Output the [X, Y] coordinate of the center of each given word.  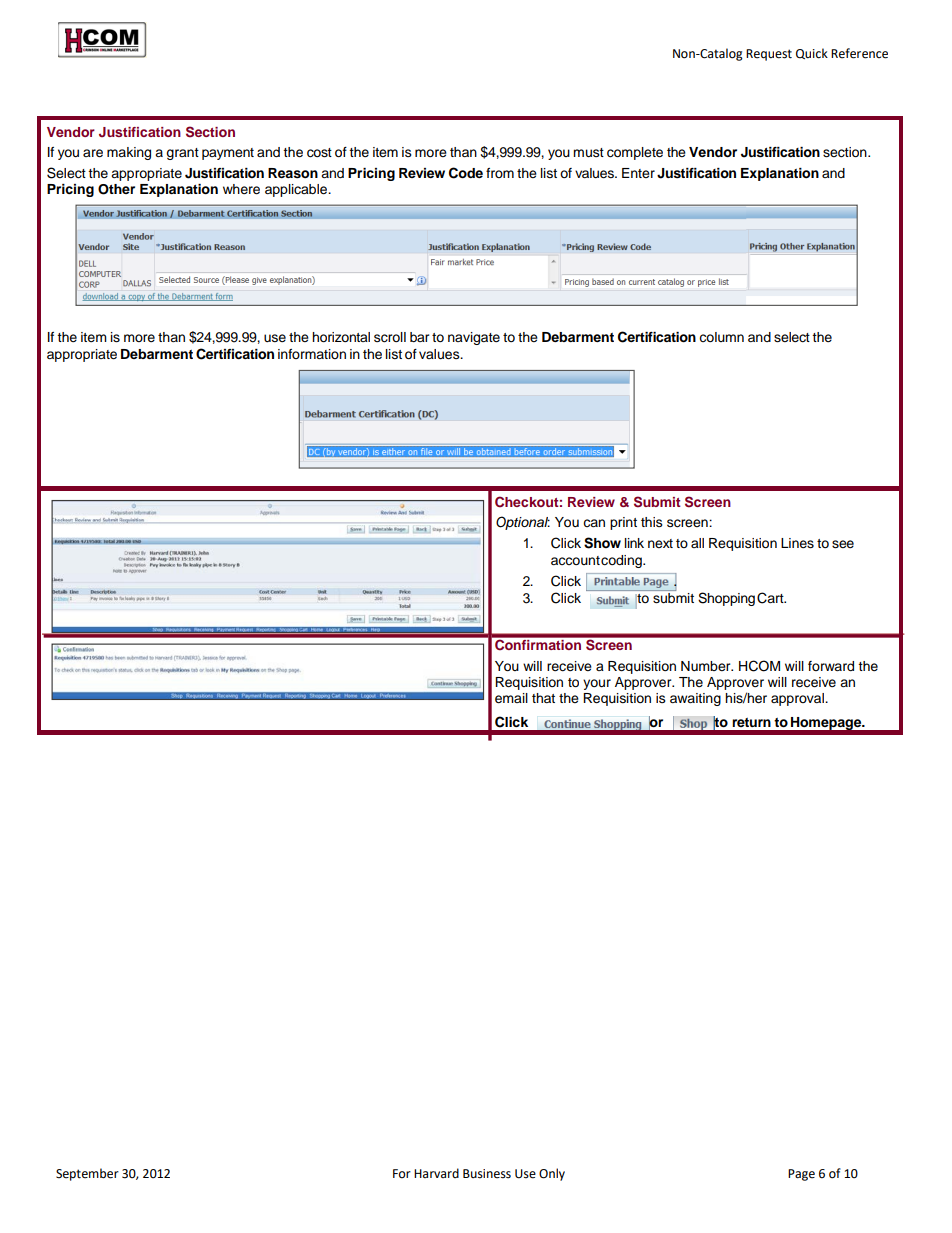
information [312, 354]
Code [466, 173]
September [87, 1174]
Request [769, 55]
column [721, 337]
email [511, 698]
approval [798, 699]
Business [487, 1174]
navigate [474, 338]
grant [182, 154]
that [543, 698]
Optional [523, 523]
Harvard [436, 1173]
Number [707, 666]
